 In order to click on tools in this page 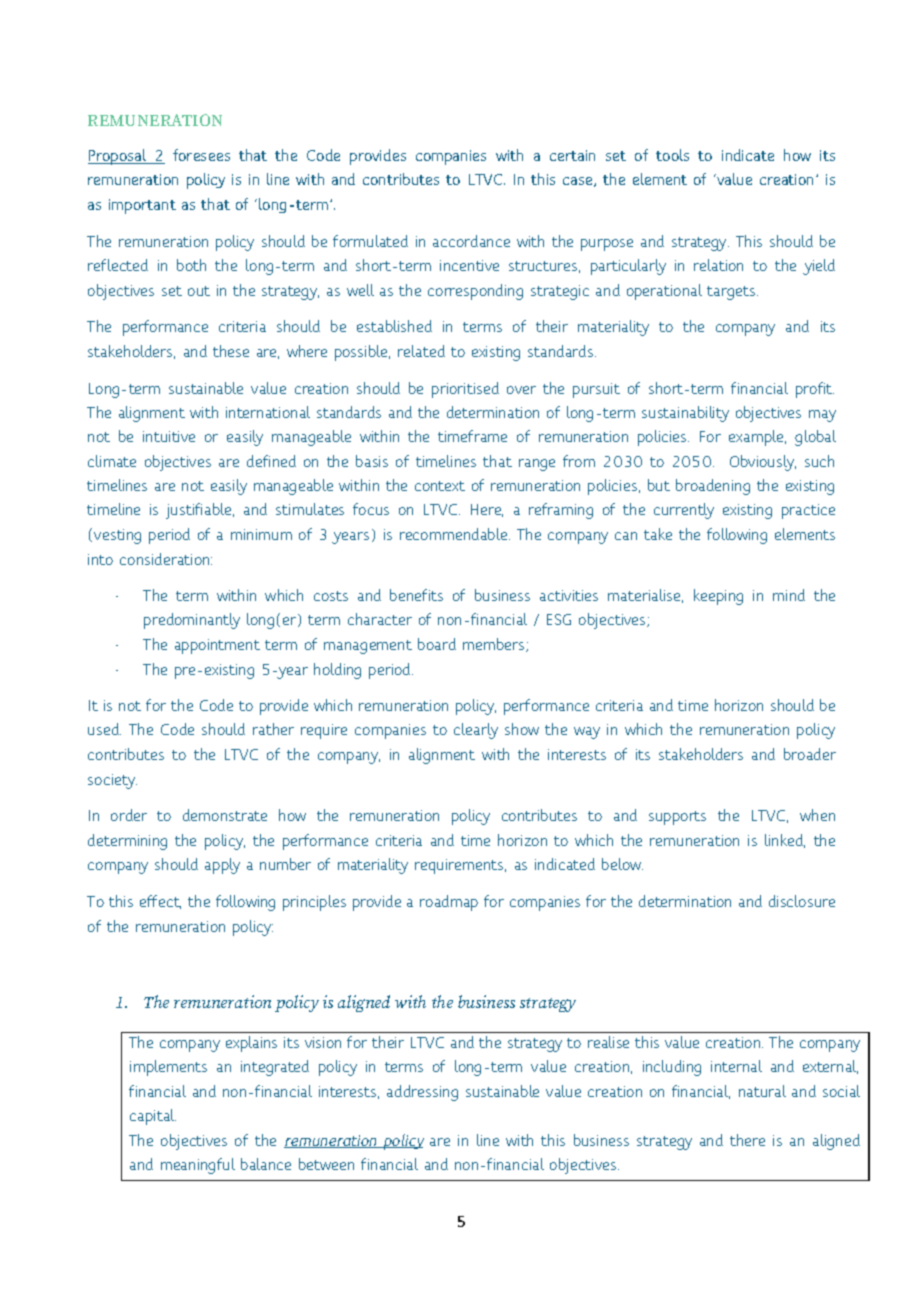, I will do `click(672, 155)`.
